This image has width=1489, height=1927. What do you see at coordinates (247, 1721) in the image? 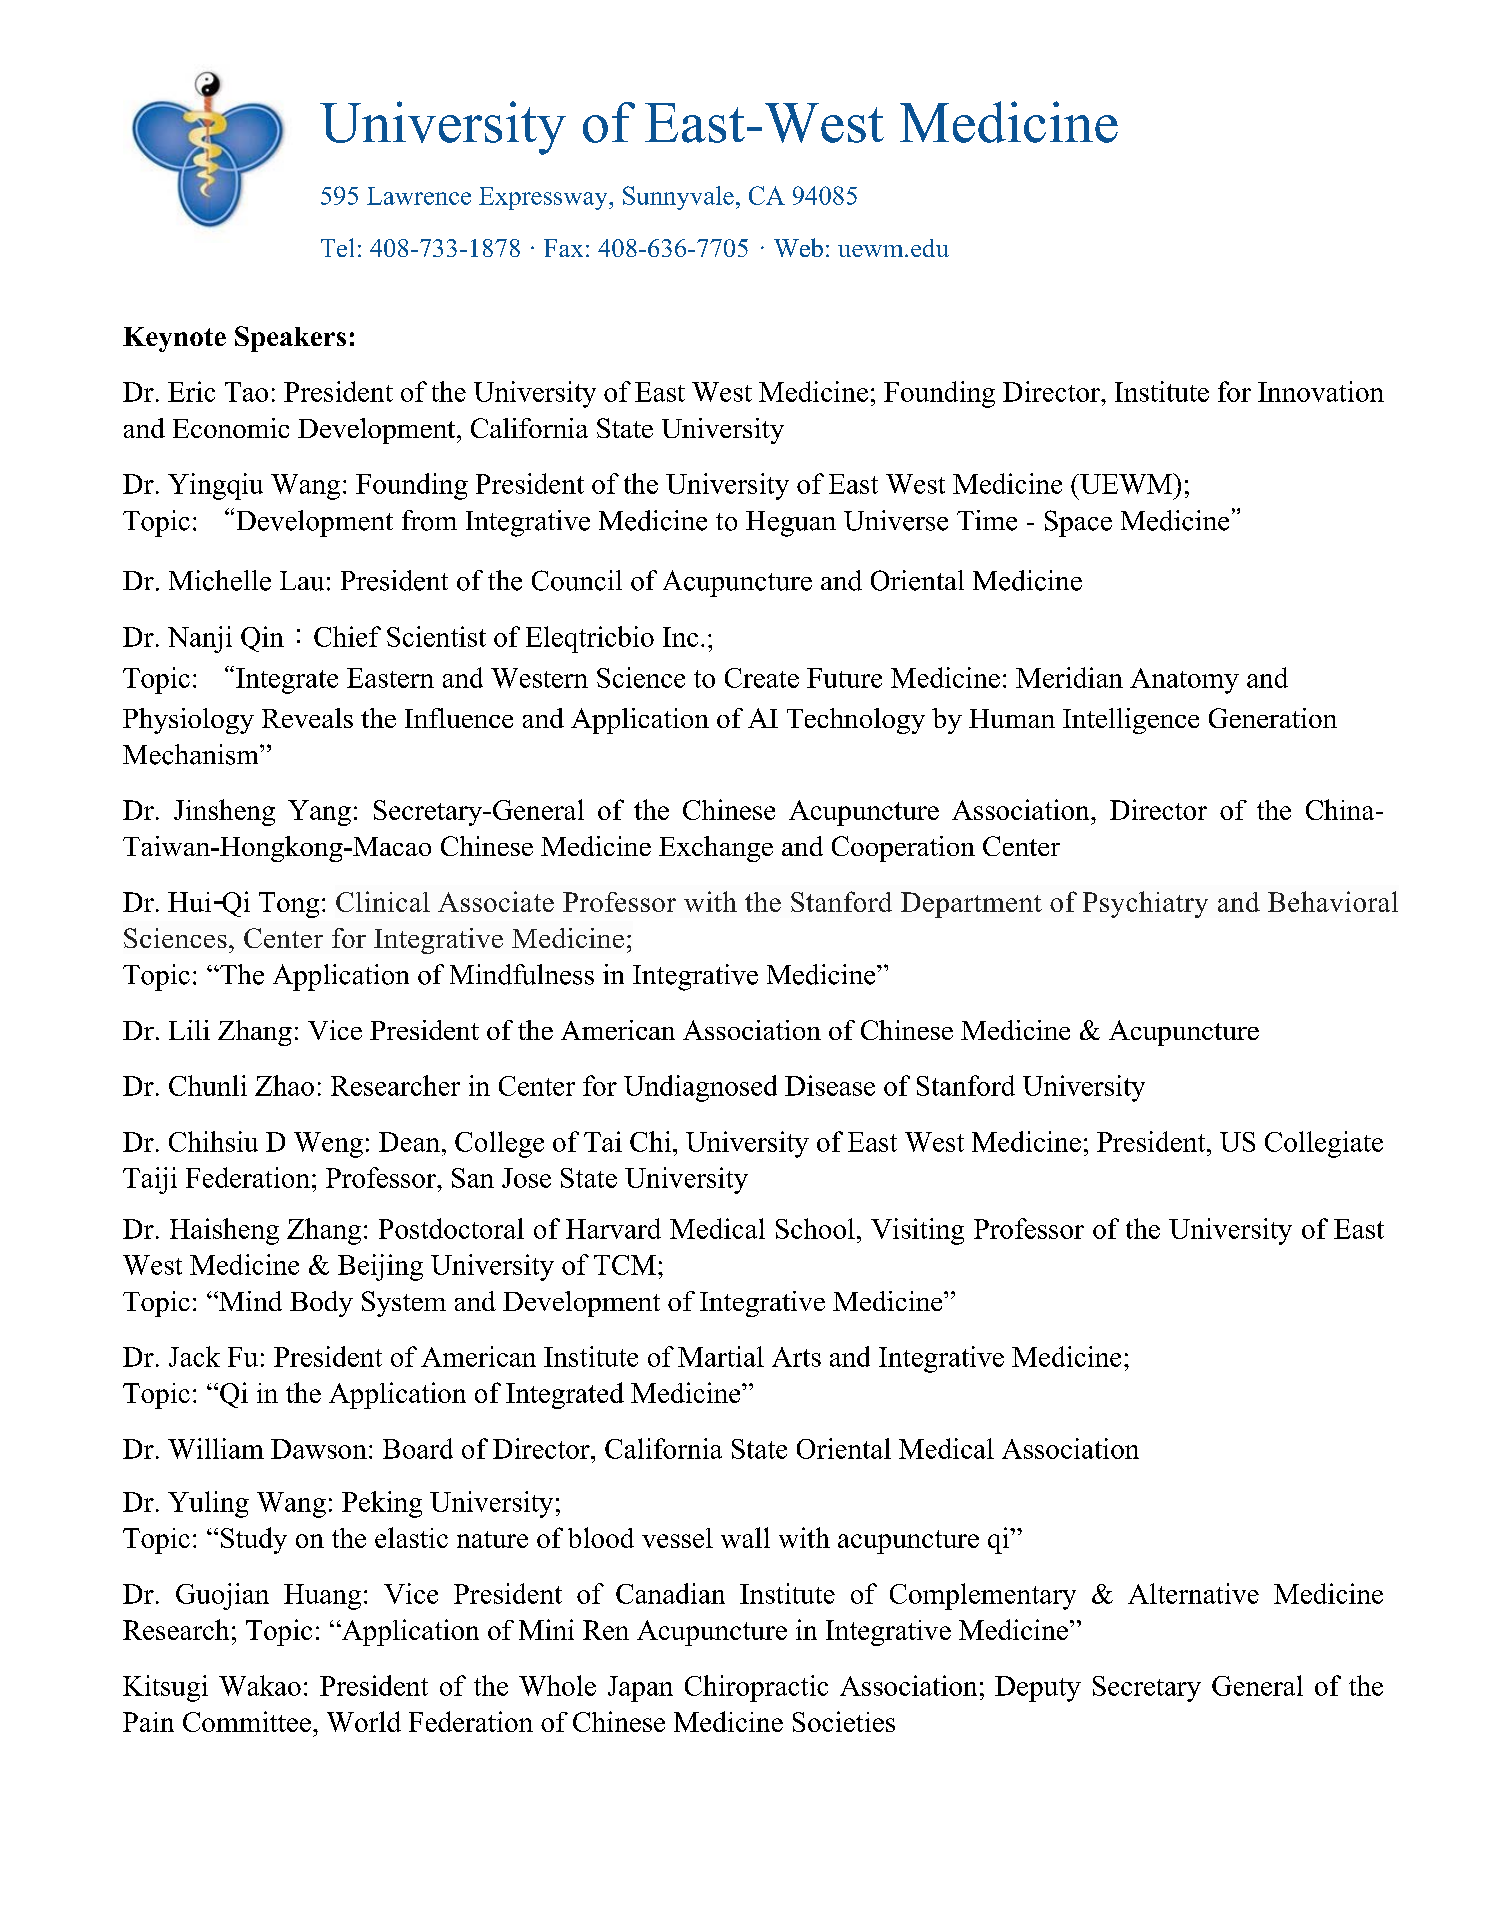
I see `Committee` at bounding box center [247, 1721].
